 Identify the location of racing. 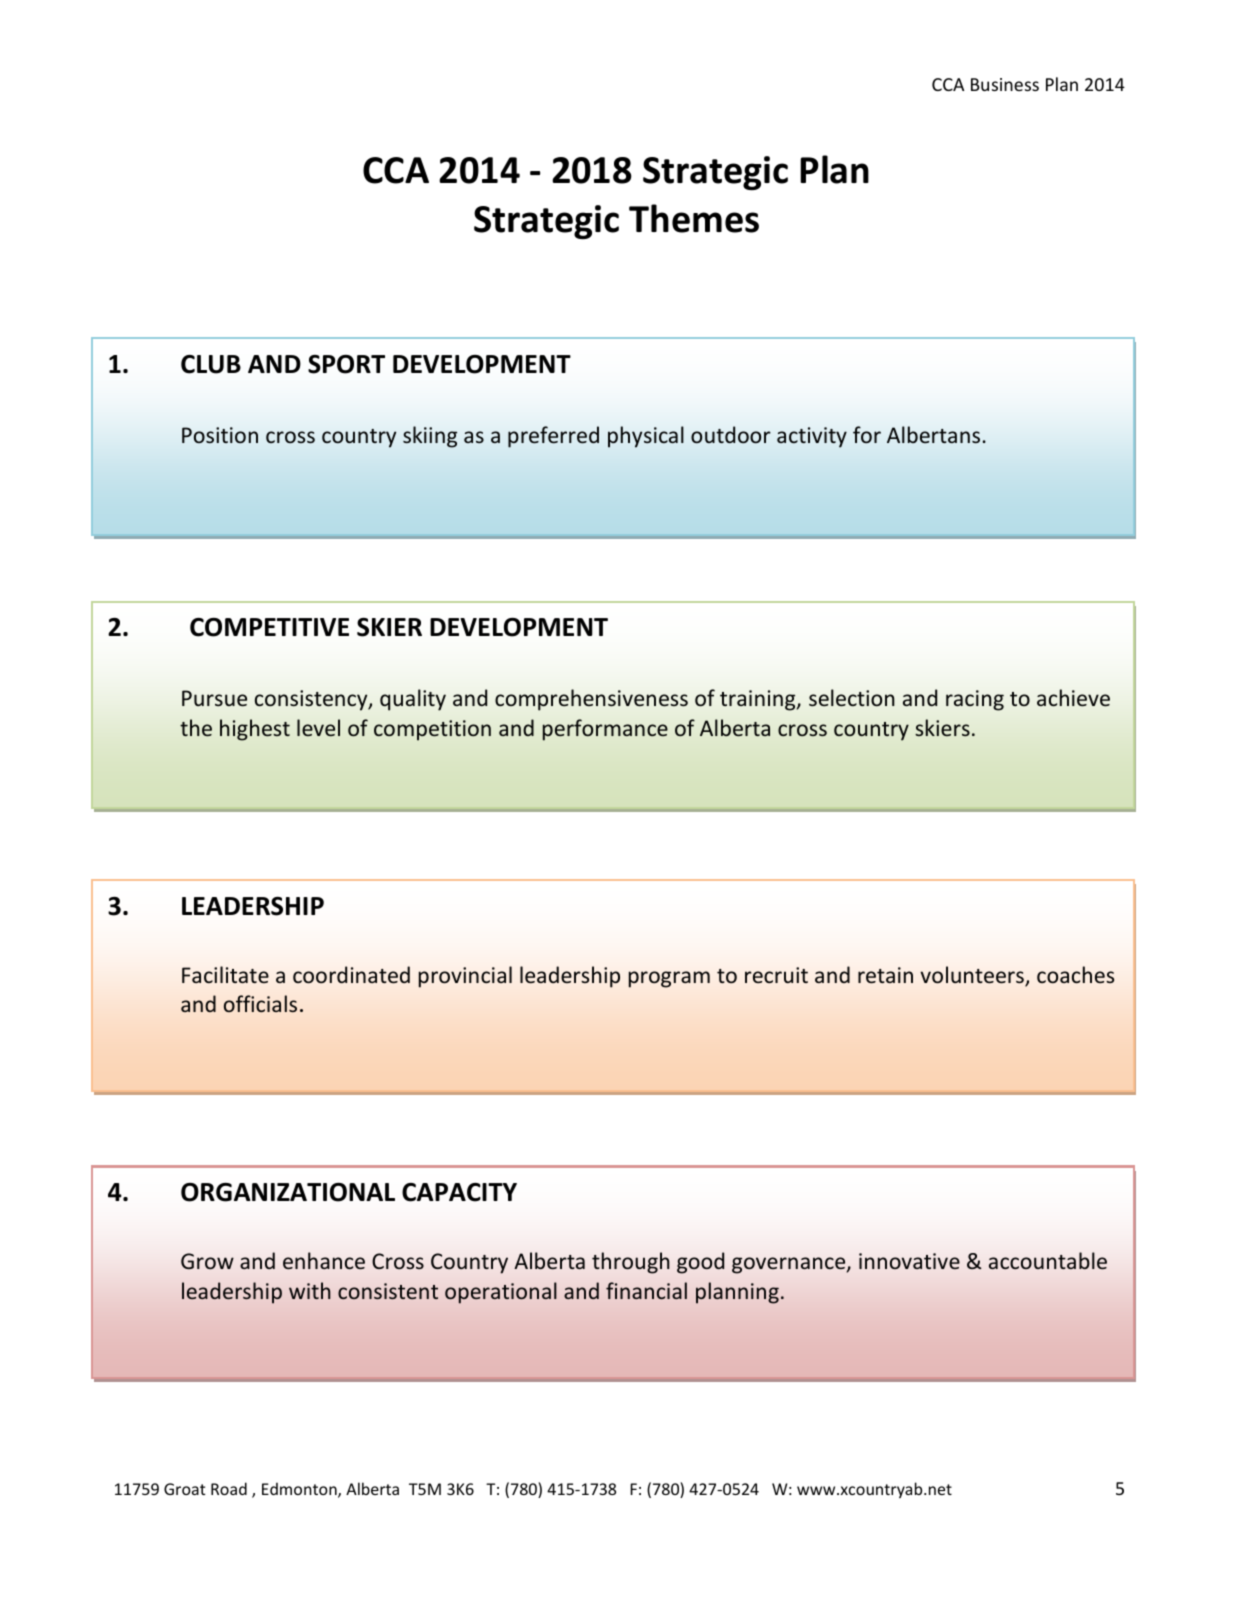
(975, 700).
